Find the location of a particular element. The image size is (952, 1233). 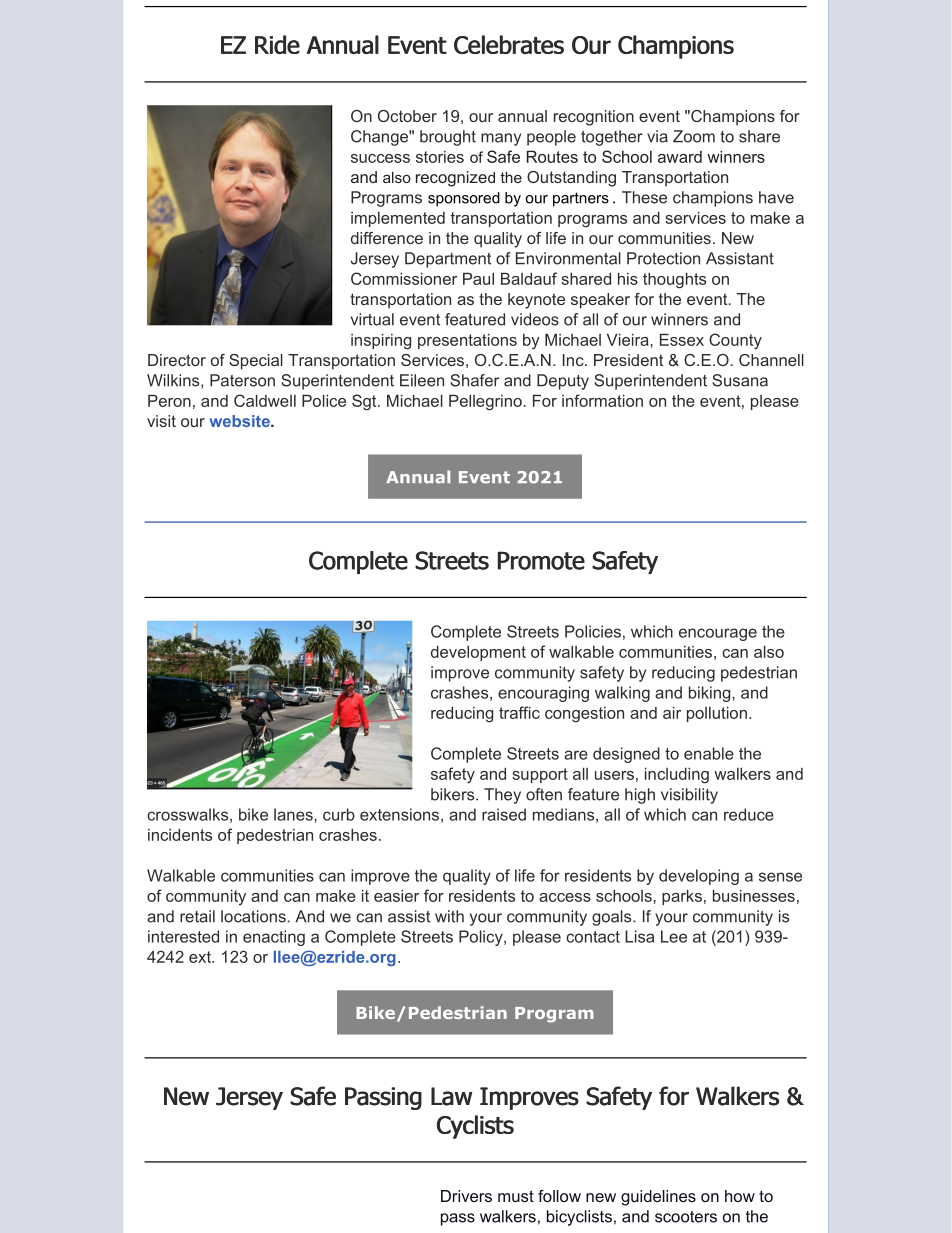

development is located at coordinates (478, 653).
